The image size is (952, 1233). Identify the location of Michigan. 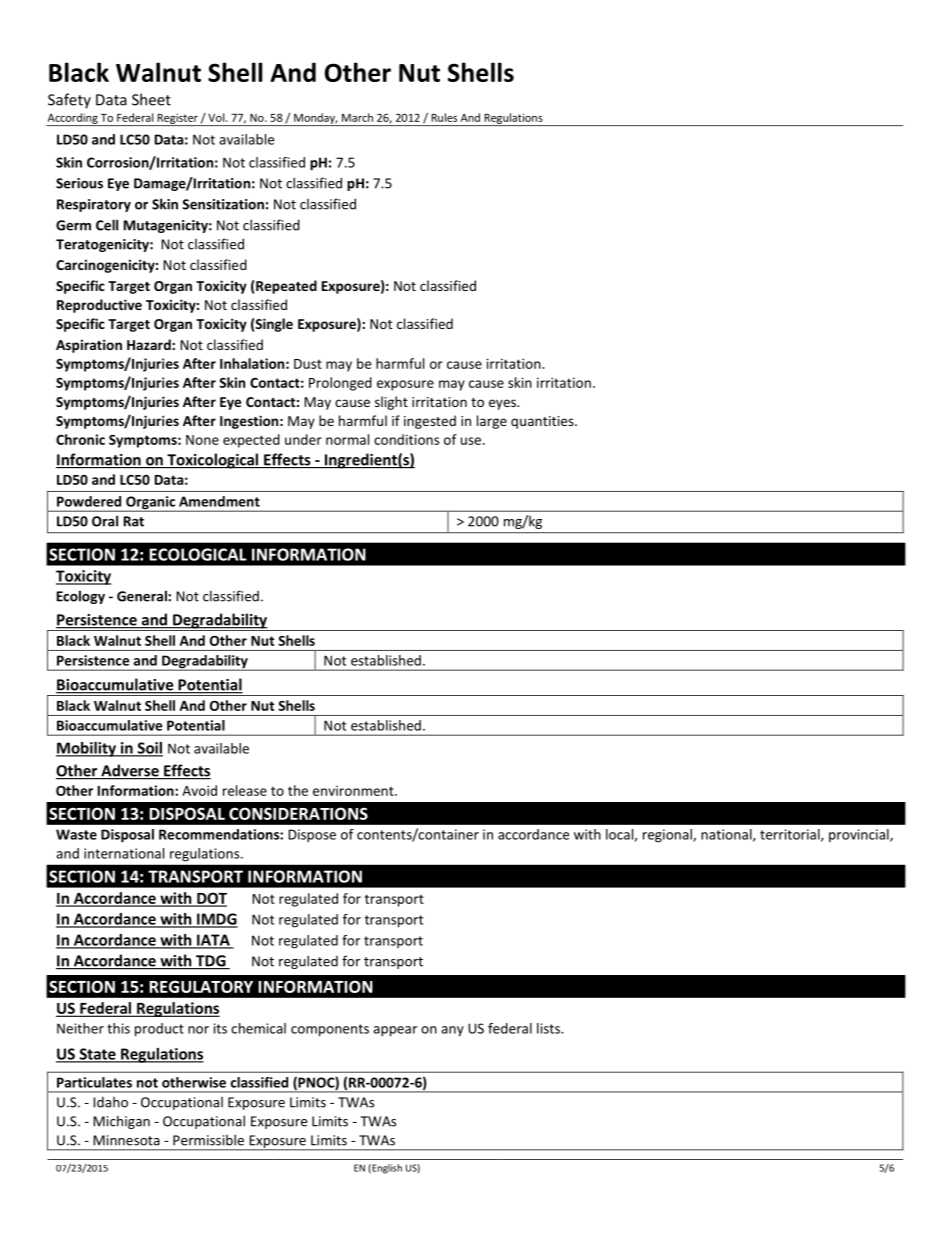
(121, 1122).
